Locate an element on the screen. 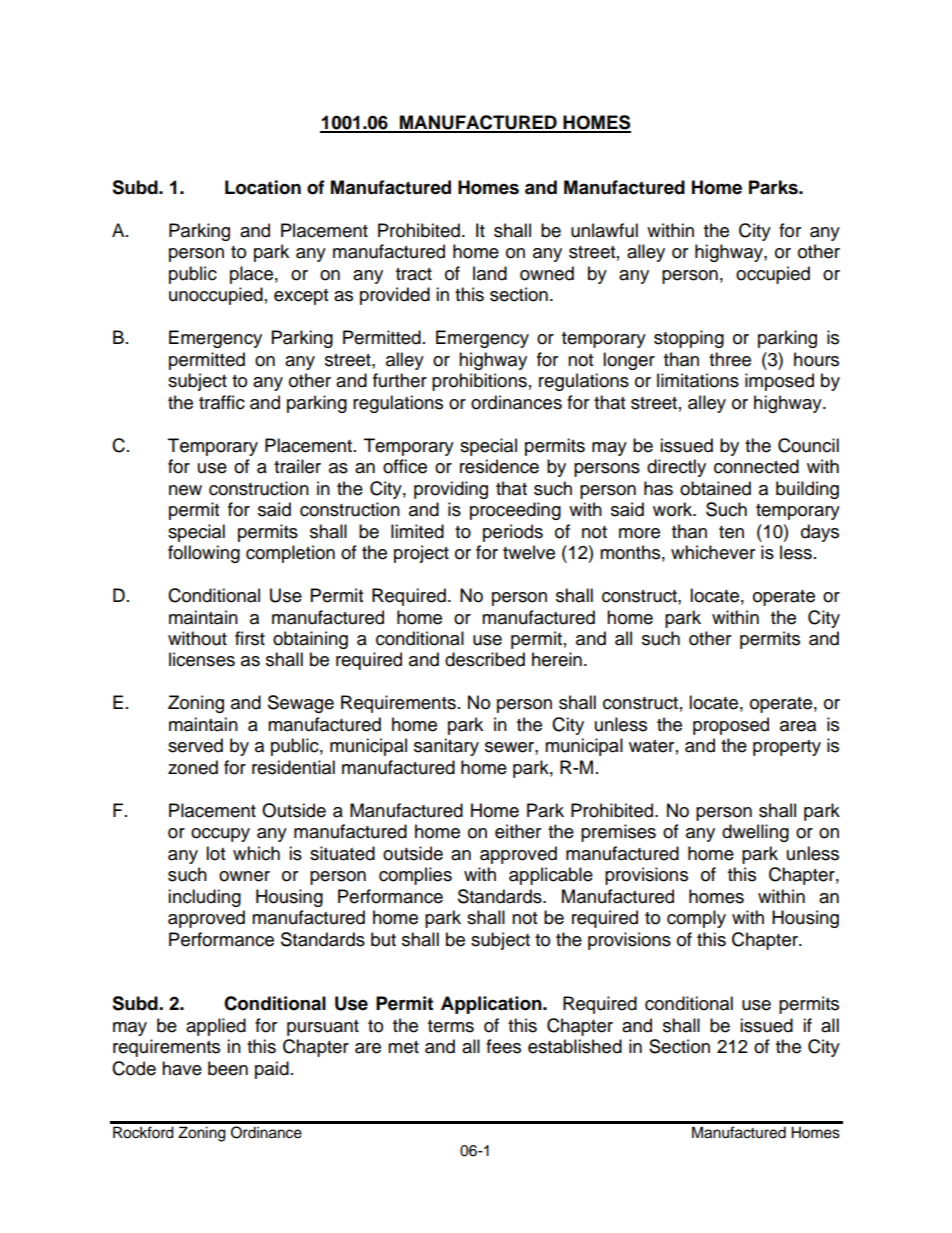 The height and width of the screenshot is (1233, 952). new is located at coordinates (185, 490).
